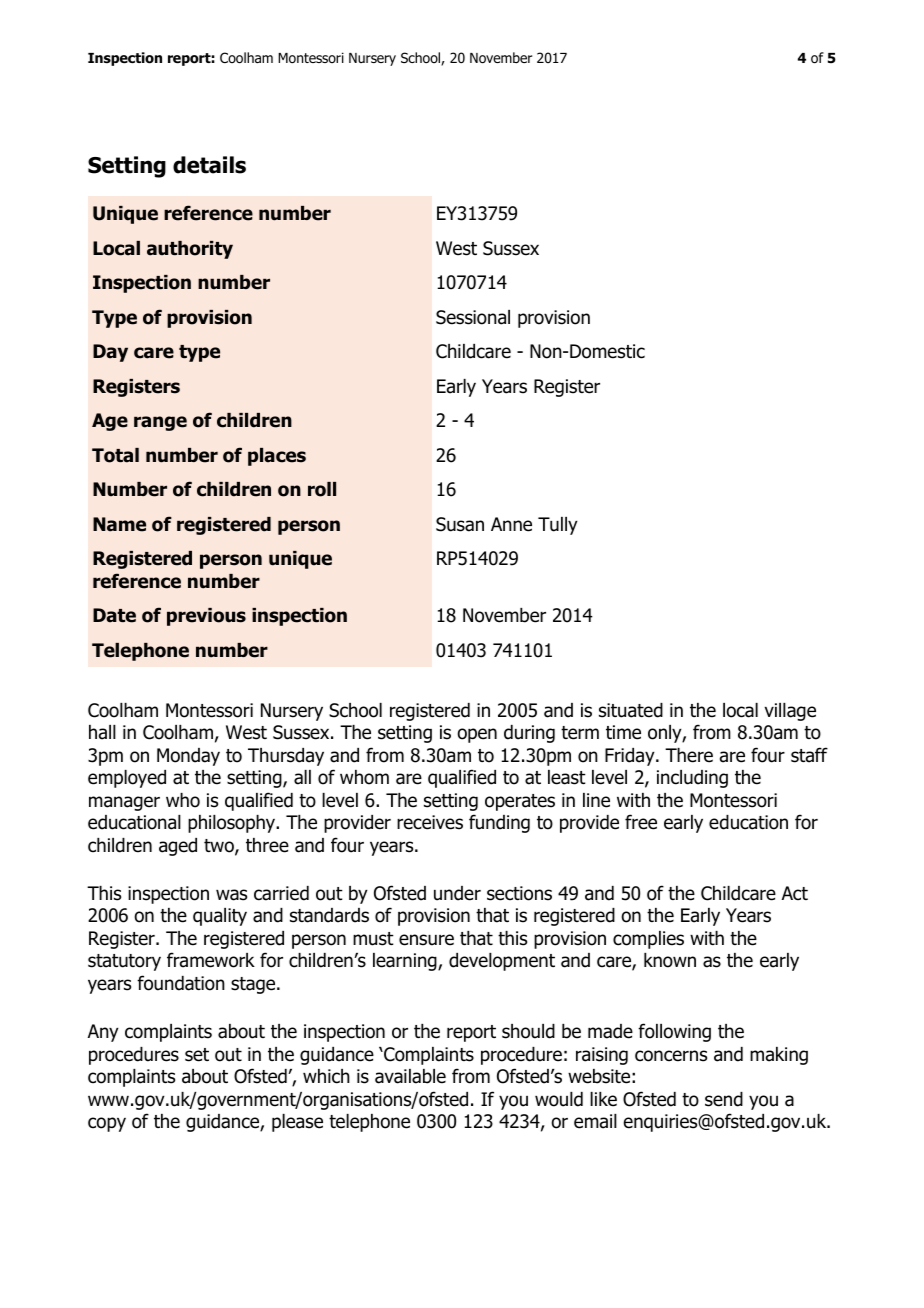  Describe the element at coordinates (724, 1099) in the page. I see `send` at that location.
